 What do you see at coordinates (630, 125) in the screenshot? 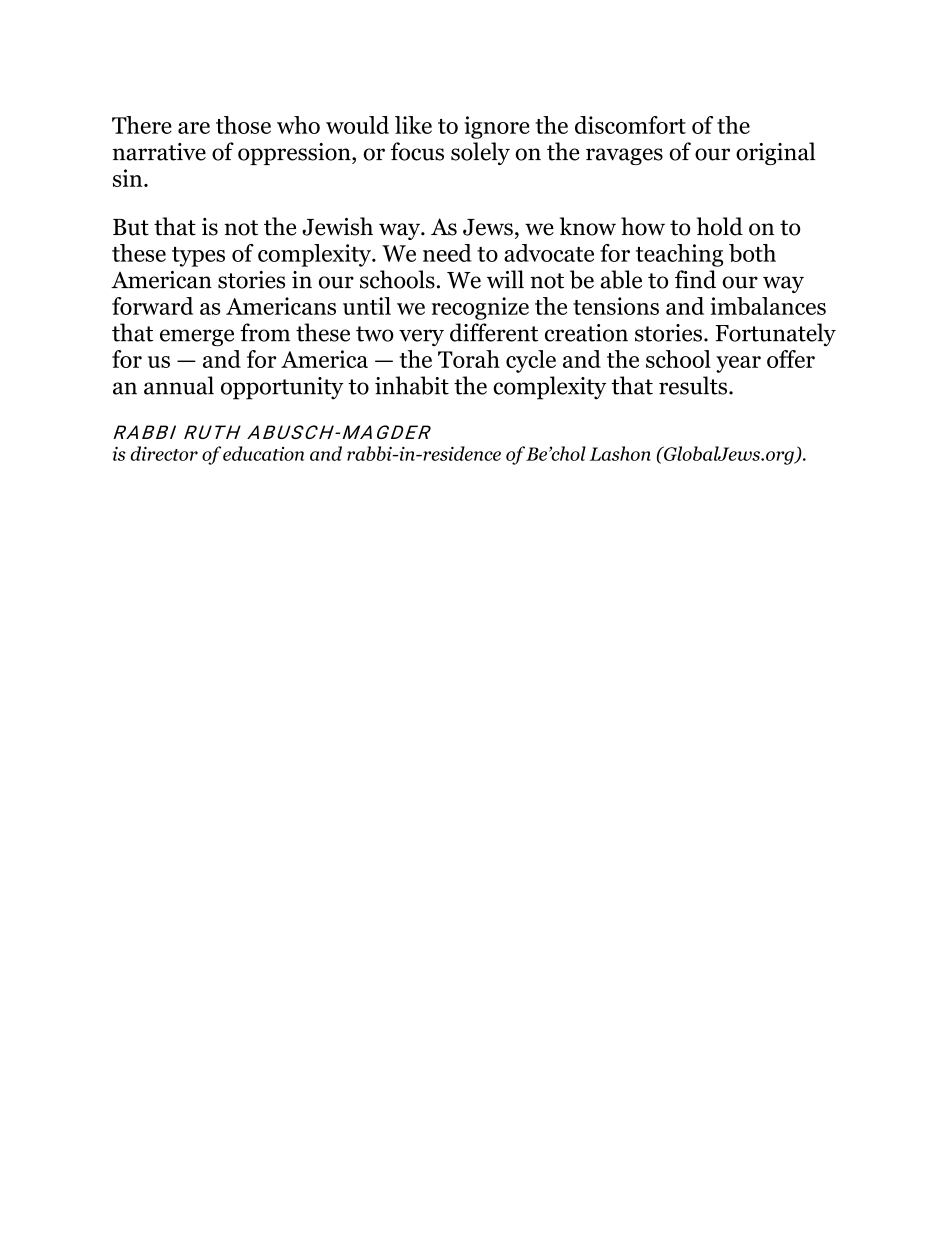
I see `discomfort` at bounding box center [630, 125].
